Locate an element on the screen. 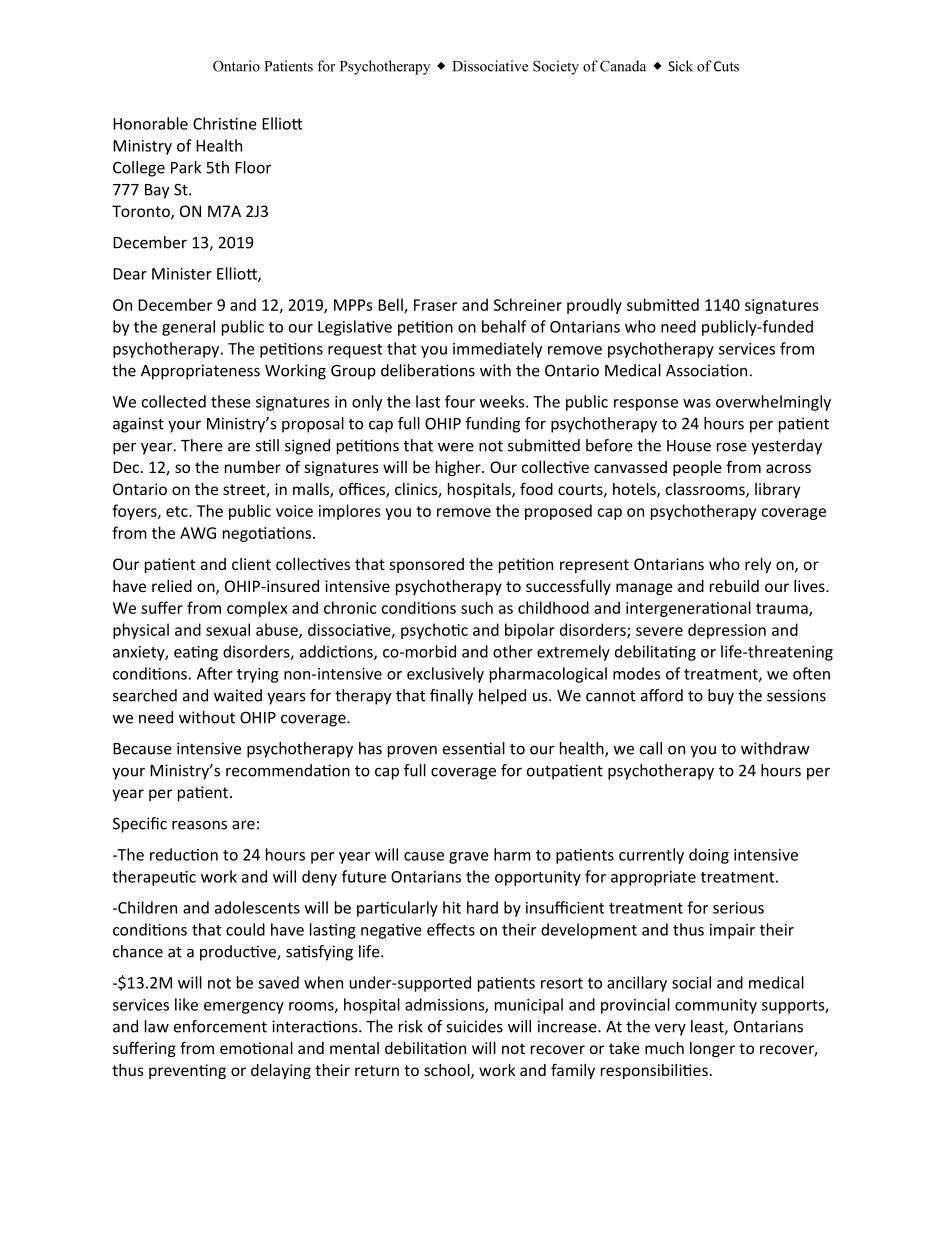  Cuts is located at coordinates (726, 66).
